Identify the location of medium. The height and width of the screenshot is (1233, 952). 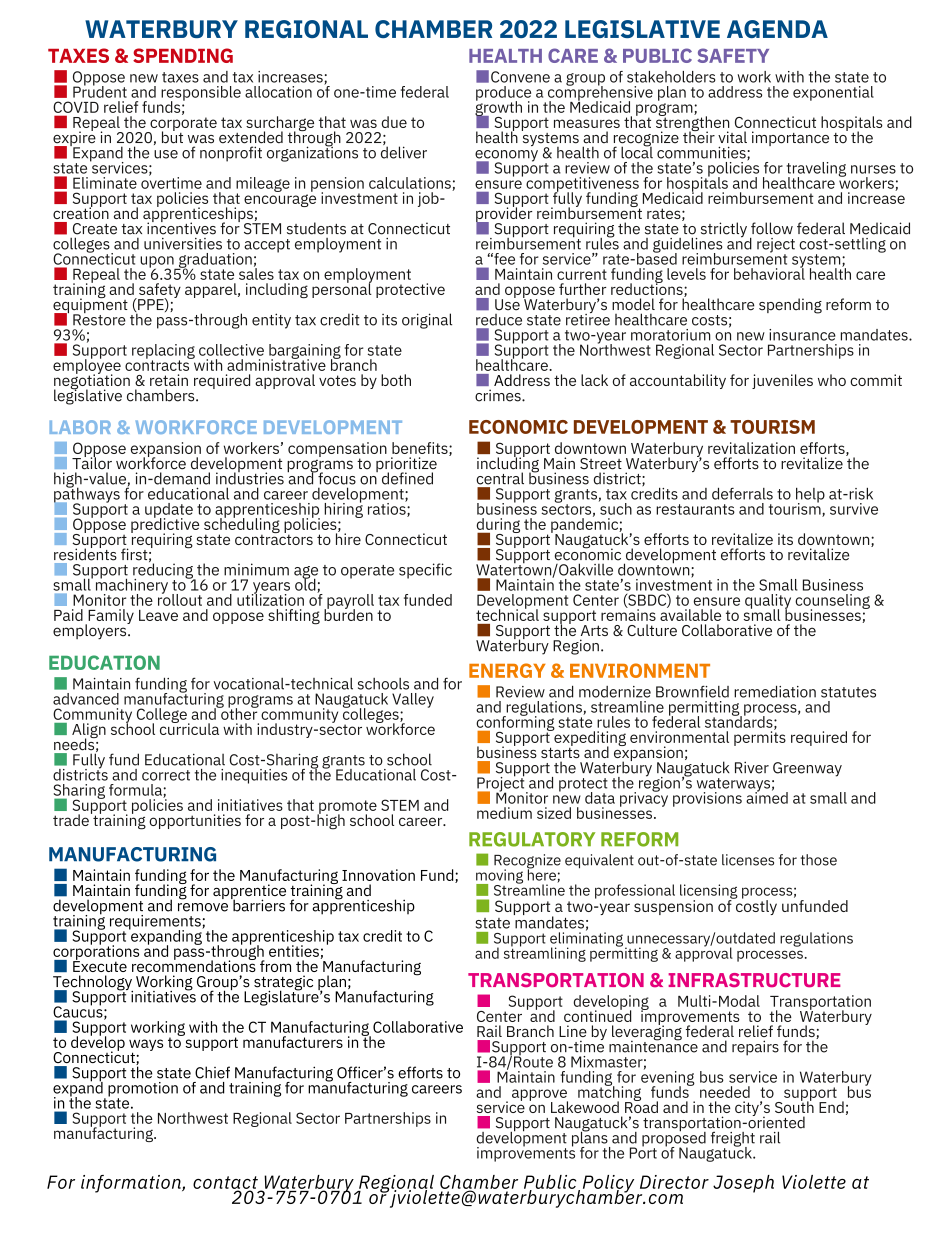
(504, 813).
